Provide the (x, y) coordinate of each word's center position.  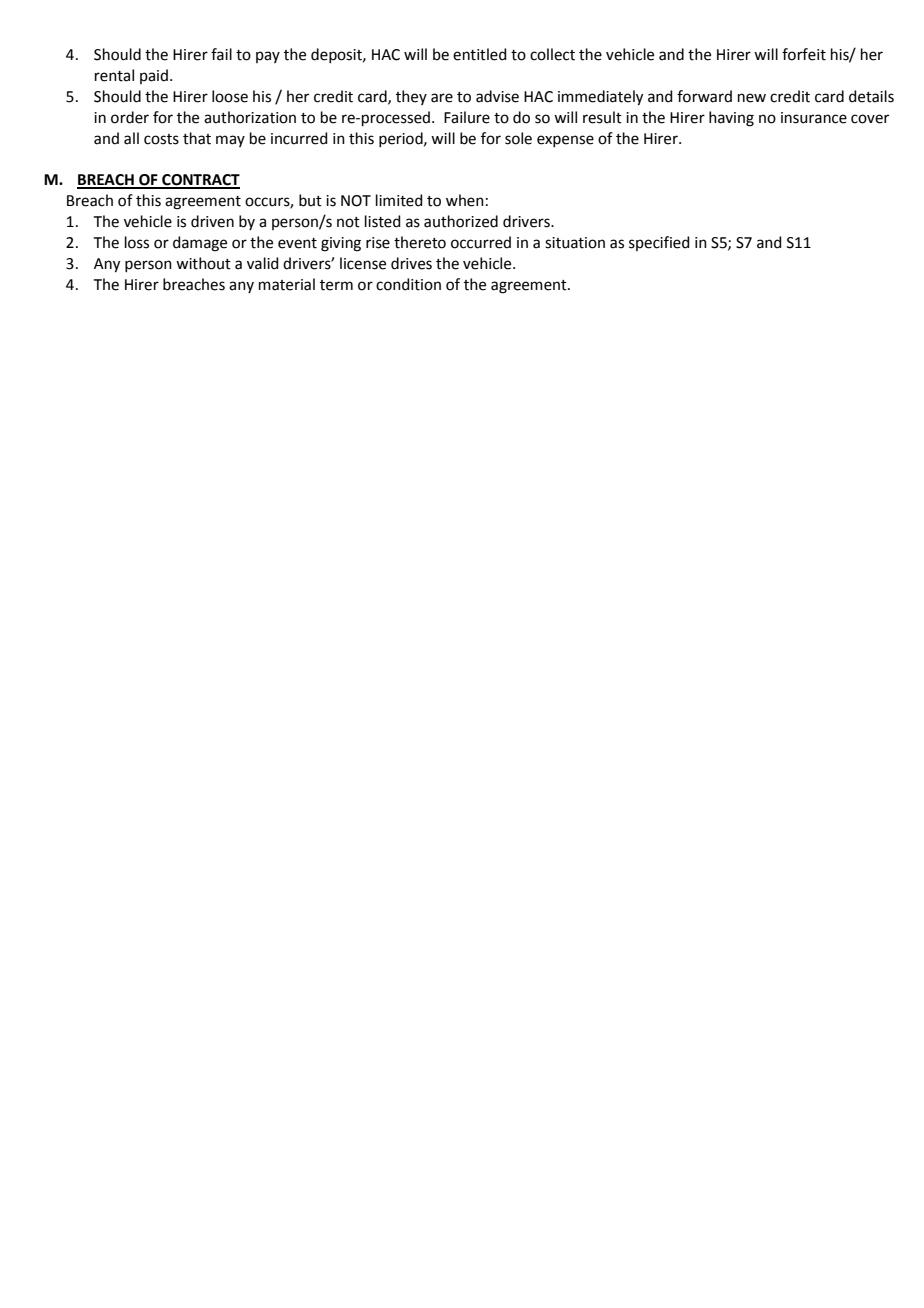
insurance (814, 118)
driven (212, 221)
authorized (461, 221)
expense (565, 141)
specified (659, 243)
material (287, 284)
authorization (250, 117)
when (465, 200)
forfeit (804, 54)
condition (408, 284)
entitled (480, 54)
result (602, 117)
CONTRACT (200, 181)
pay (268, 57)
